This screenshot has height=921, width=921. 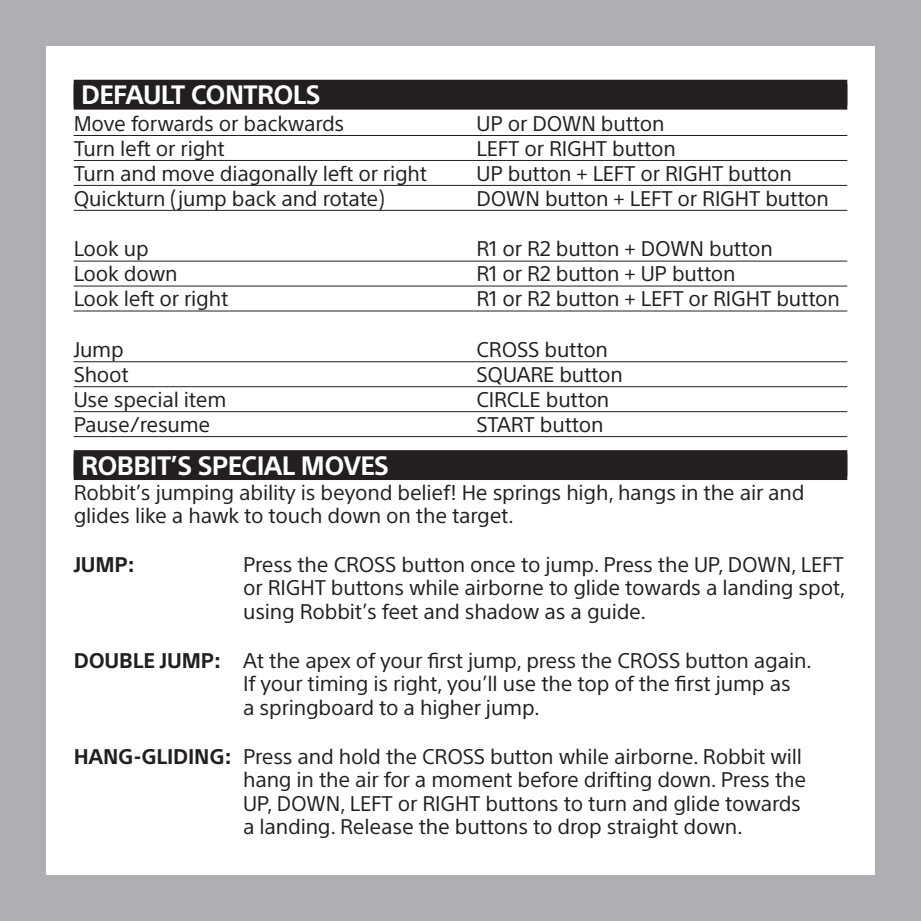 What do you see at coordinates (114, 661) in the screenshot?
I see `DOUBLE` at bounding box center [114, 661].
